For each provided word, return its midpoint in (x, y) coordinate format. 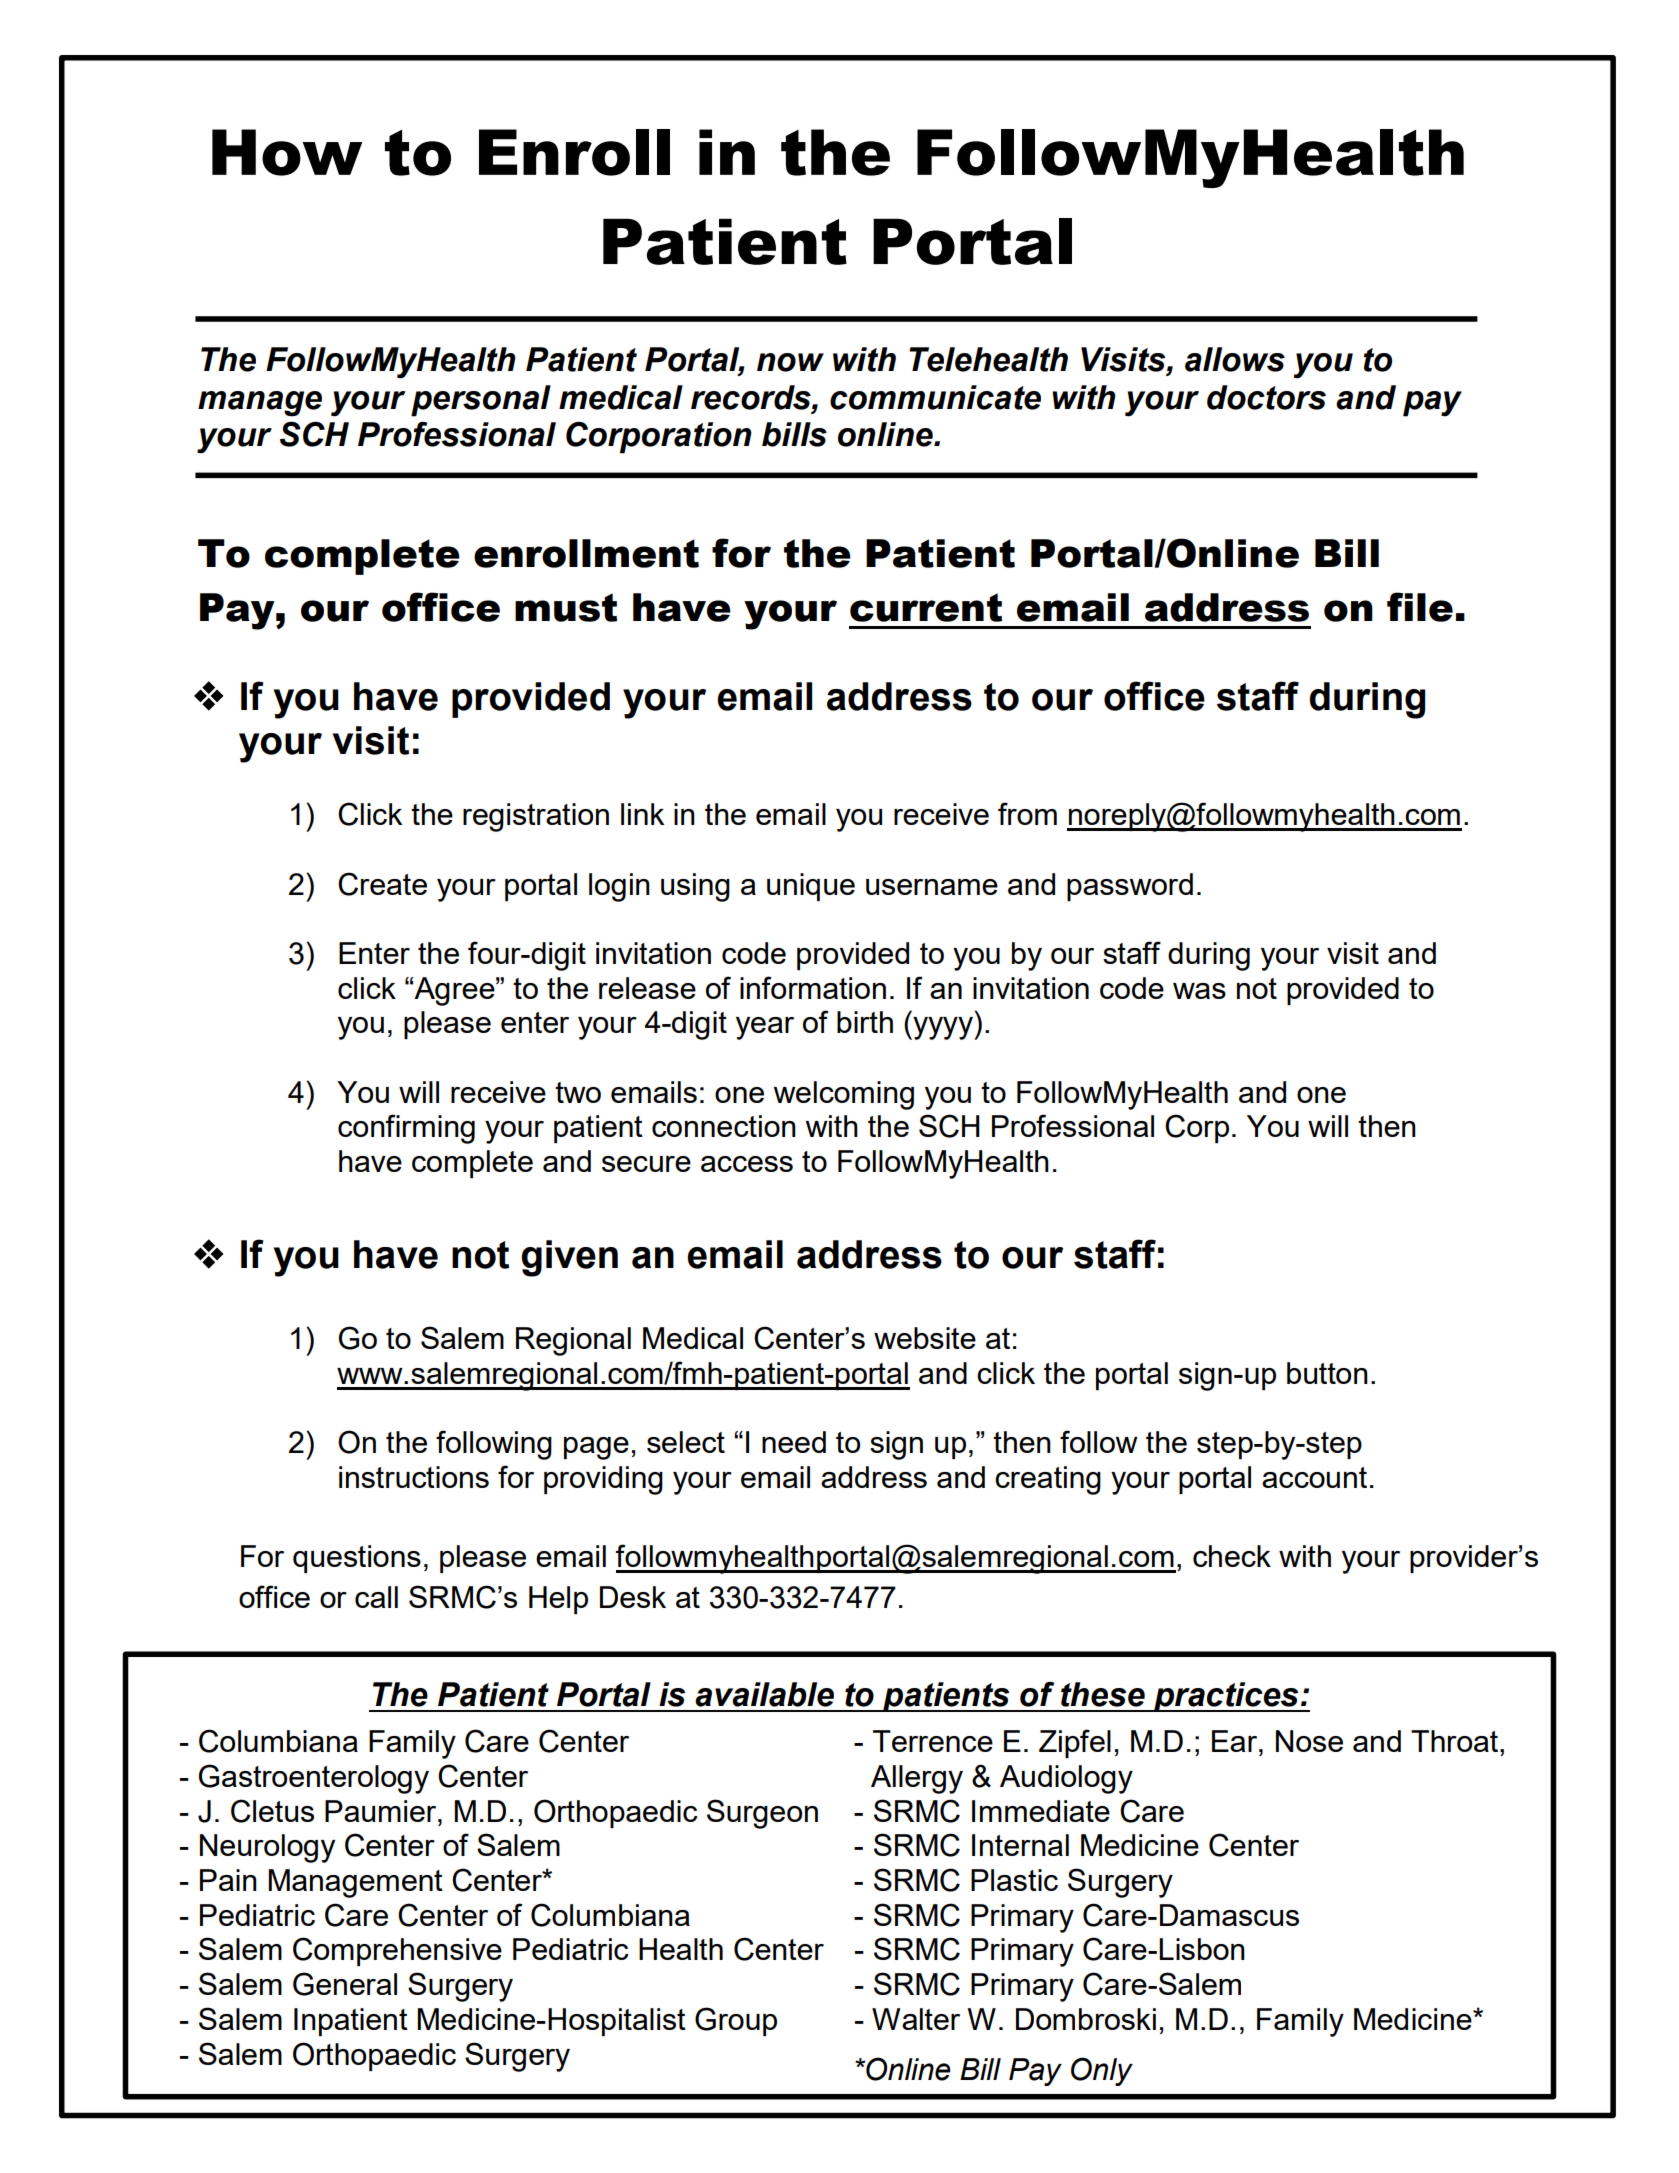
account (1314, 1477)
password (1130, 887)
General (345, 1984)
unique (811, 887)
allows (1235, 359)
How (287, 152)
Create (382, 884)
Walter (916, 2019)
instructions (414, 1477)
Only (1102, 2071)
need (794, 1442)
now (790, 362)
